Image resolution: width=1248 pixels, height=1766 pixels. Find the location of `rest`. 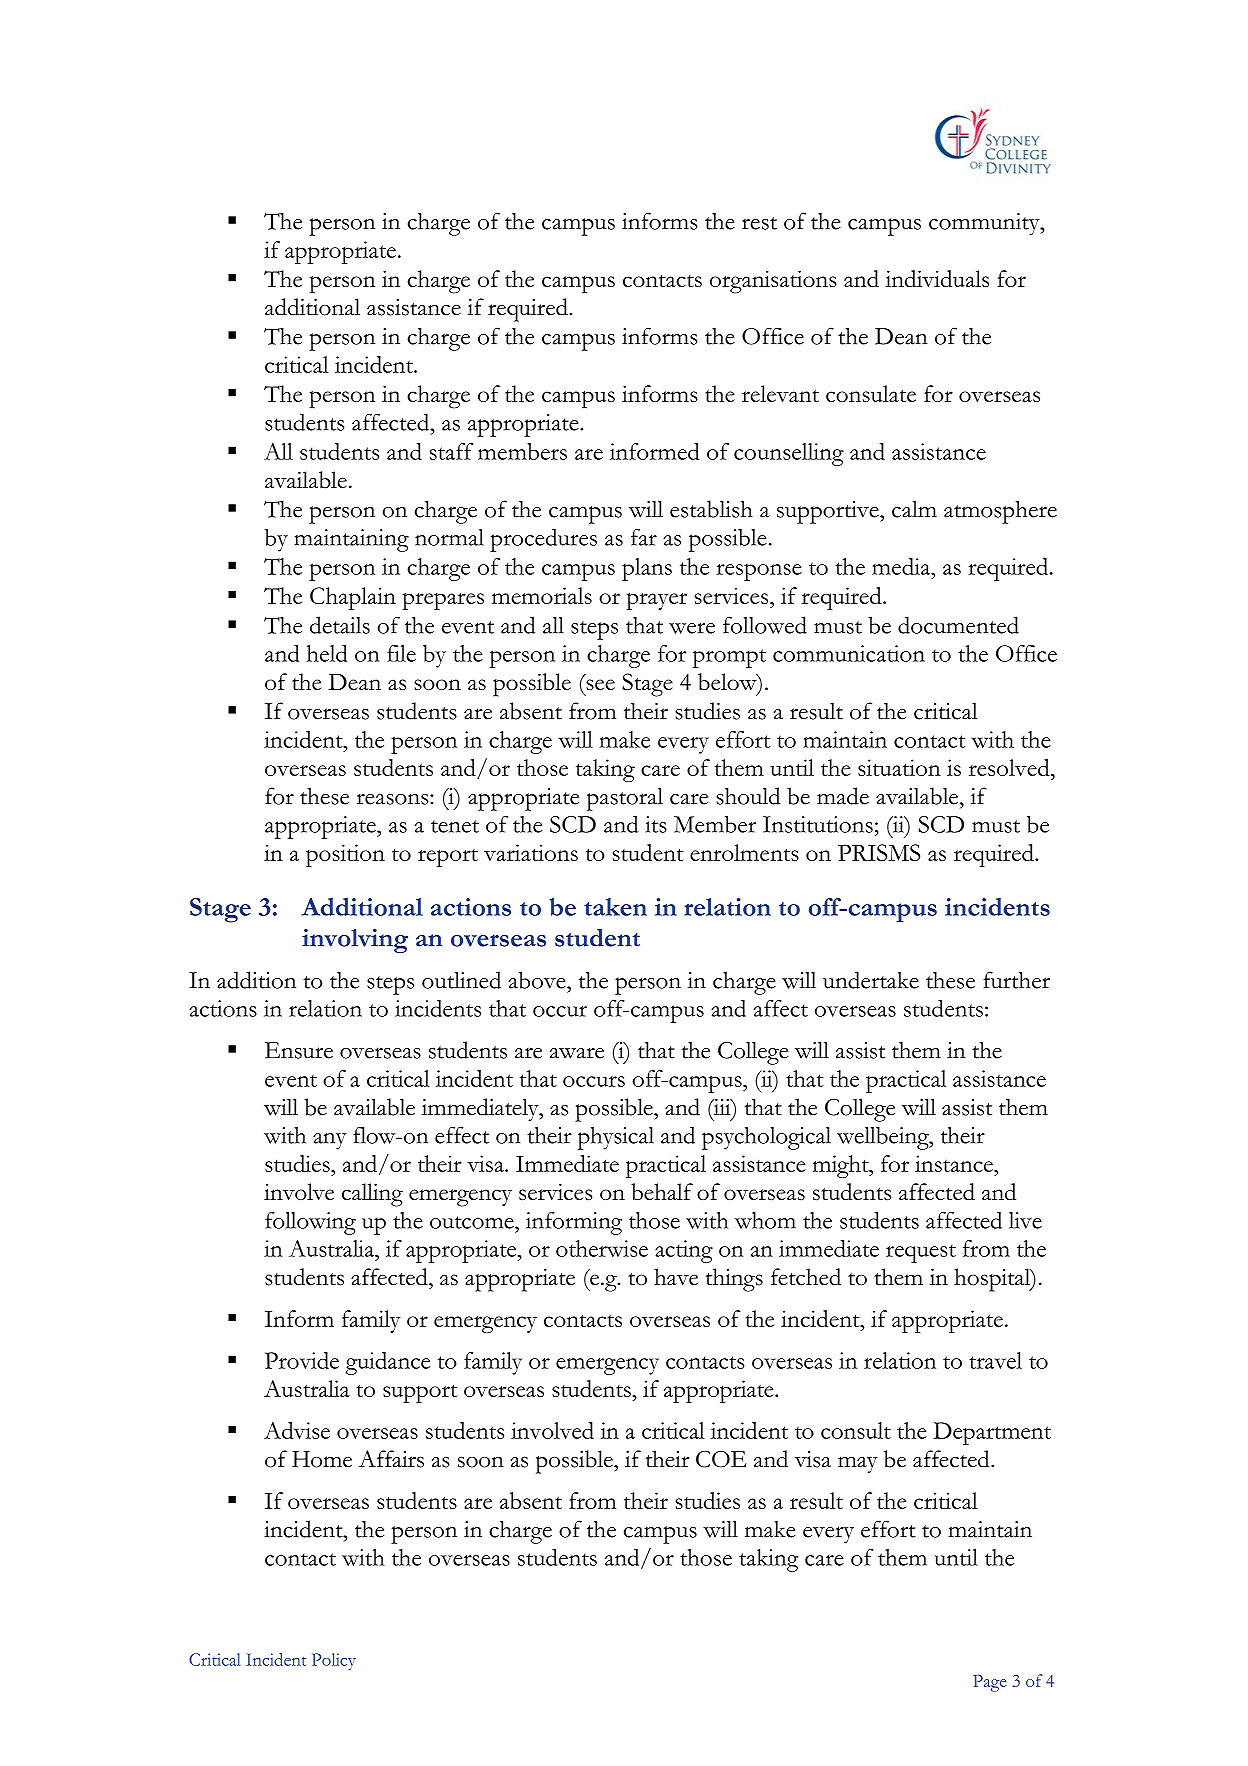

rest is located at coordinates (759, 223).
